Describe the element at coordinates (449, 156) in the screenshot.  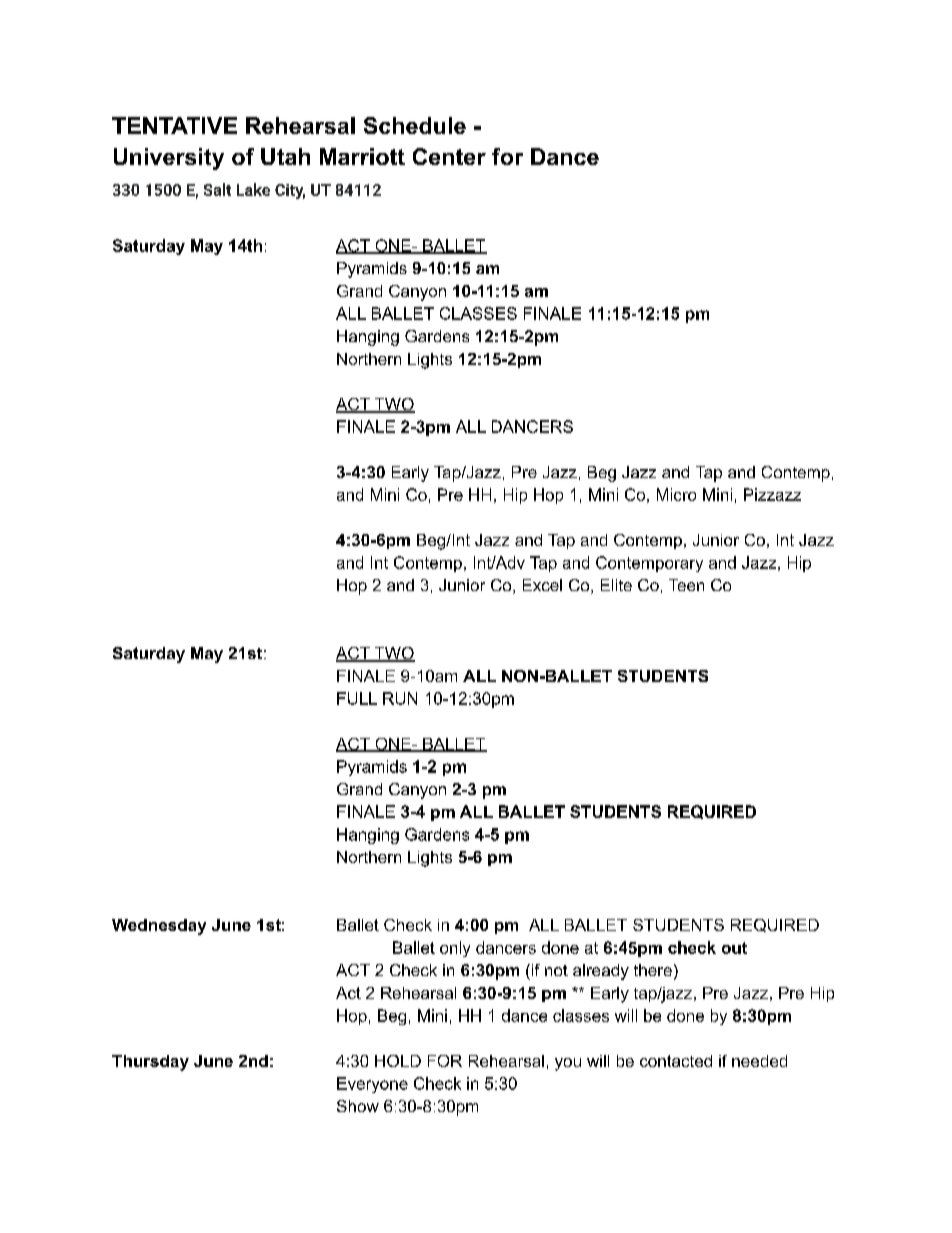
I see `Center` at that location.
